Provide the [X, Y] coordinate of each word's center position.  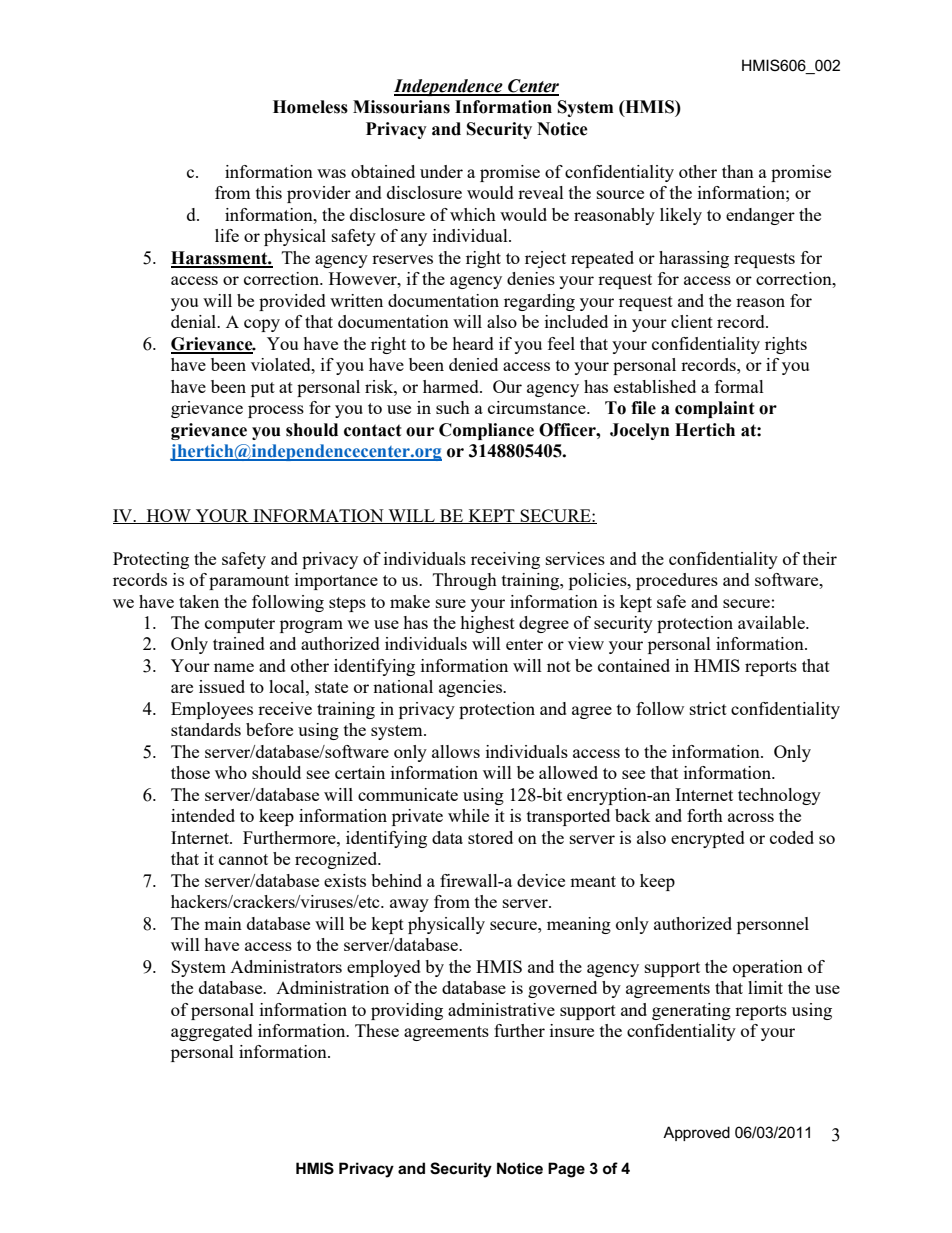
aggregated [212, 1032]
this [269, 192]
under [441, 171]
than [738, 171]
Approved [696, 1133]
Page [566, 1170]
